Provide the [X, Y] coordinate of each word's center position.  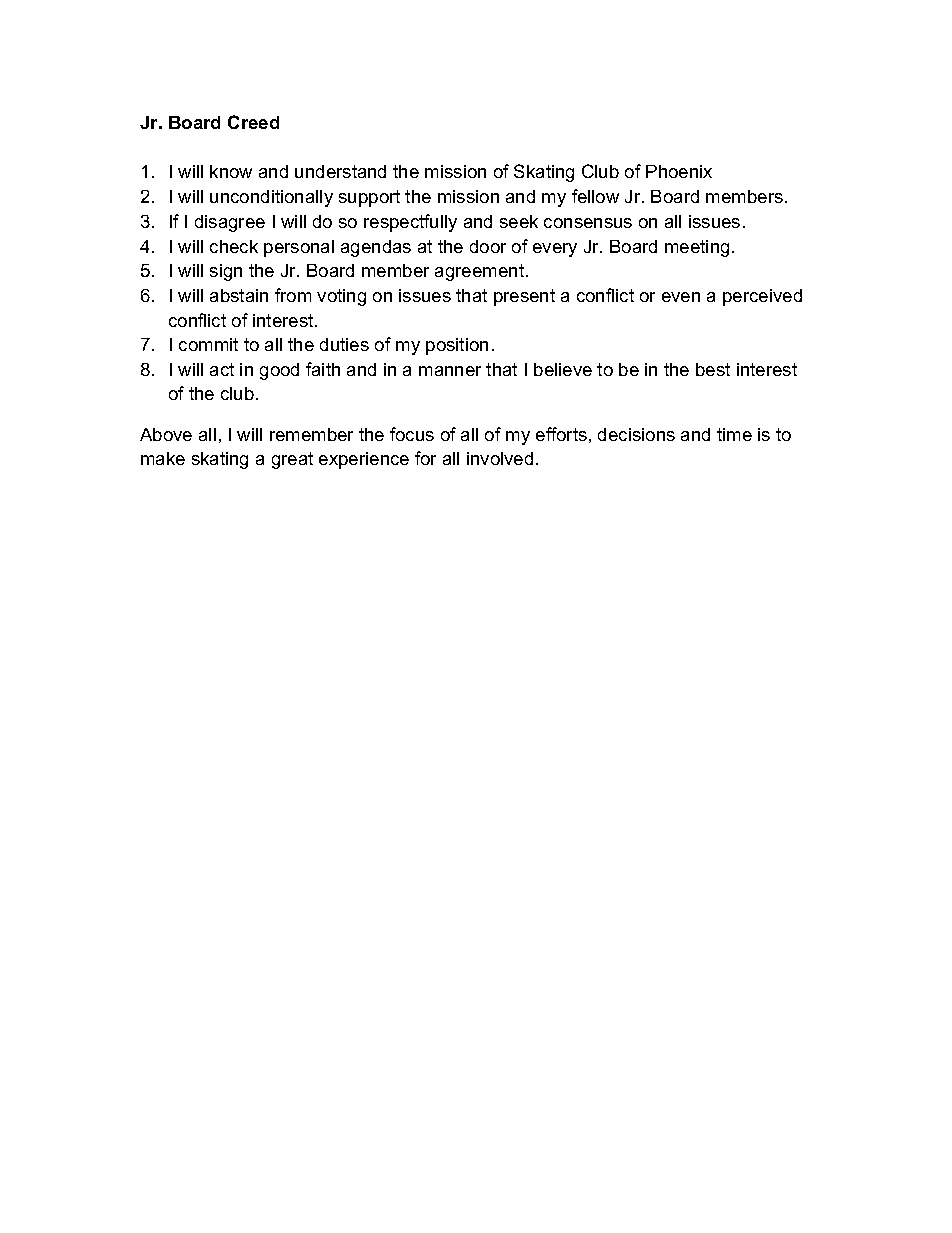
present [524, 297]
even [681, 297]
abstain [239, 295]
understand [340, 171]
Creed [253, 122]
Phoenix [679, 171]
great [292, 460]
